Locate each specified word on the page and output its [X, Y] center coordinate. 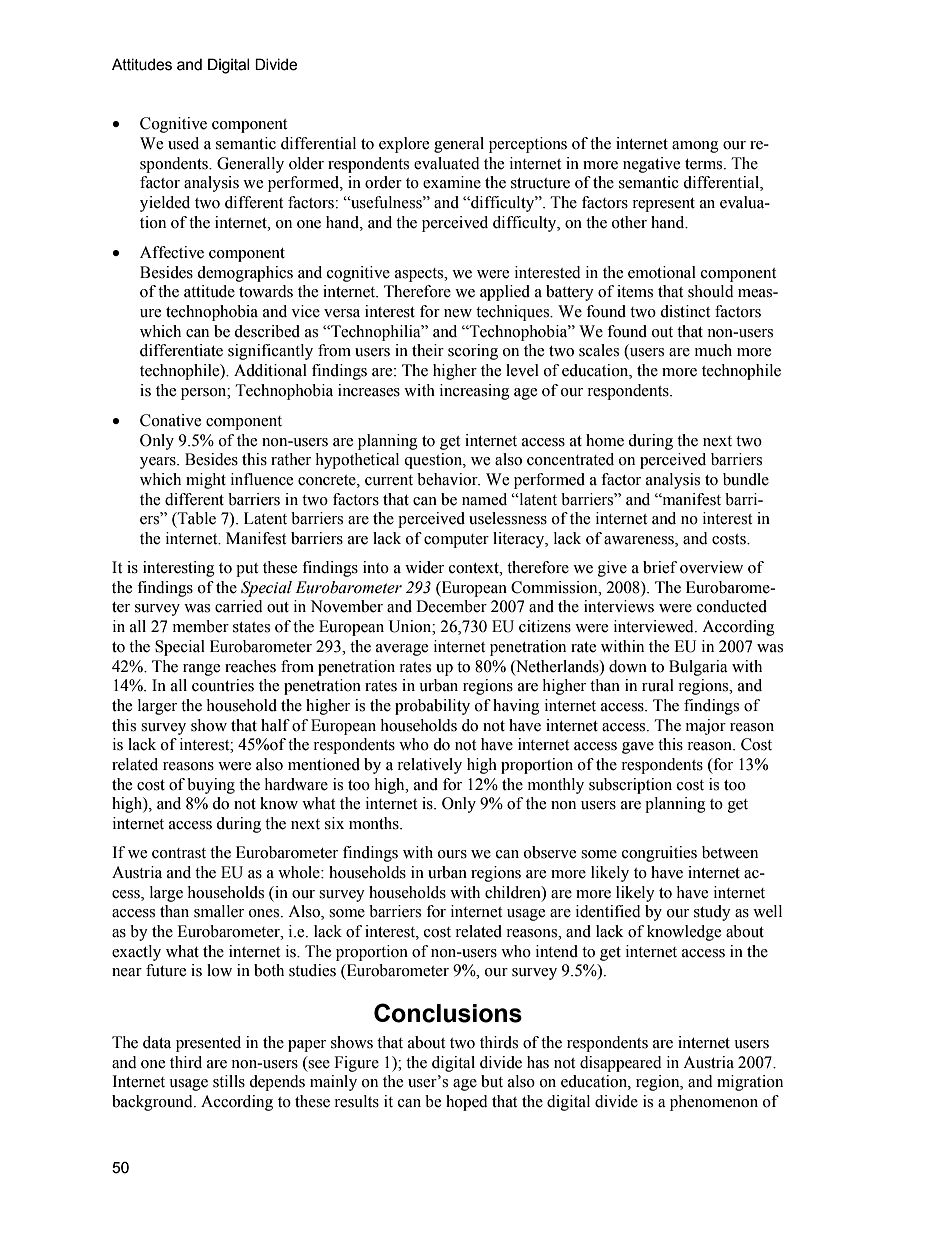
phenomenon [714, 1103]
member [201, 626]
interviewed [655, 626]
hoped [467, 1103]
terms [705, 164]
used [183, 143]
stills [229, 1081]
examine [452, 182]
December [451, 606]
